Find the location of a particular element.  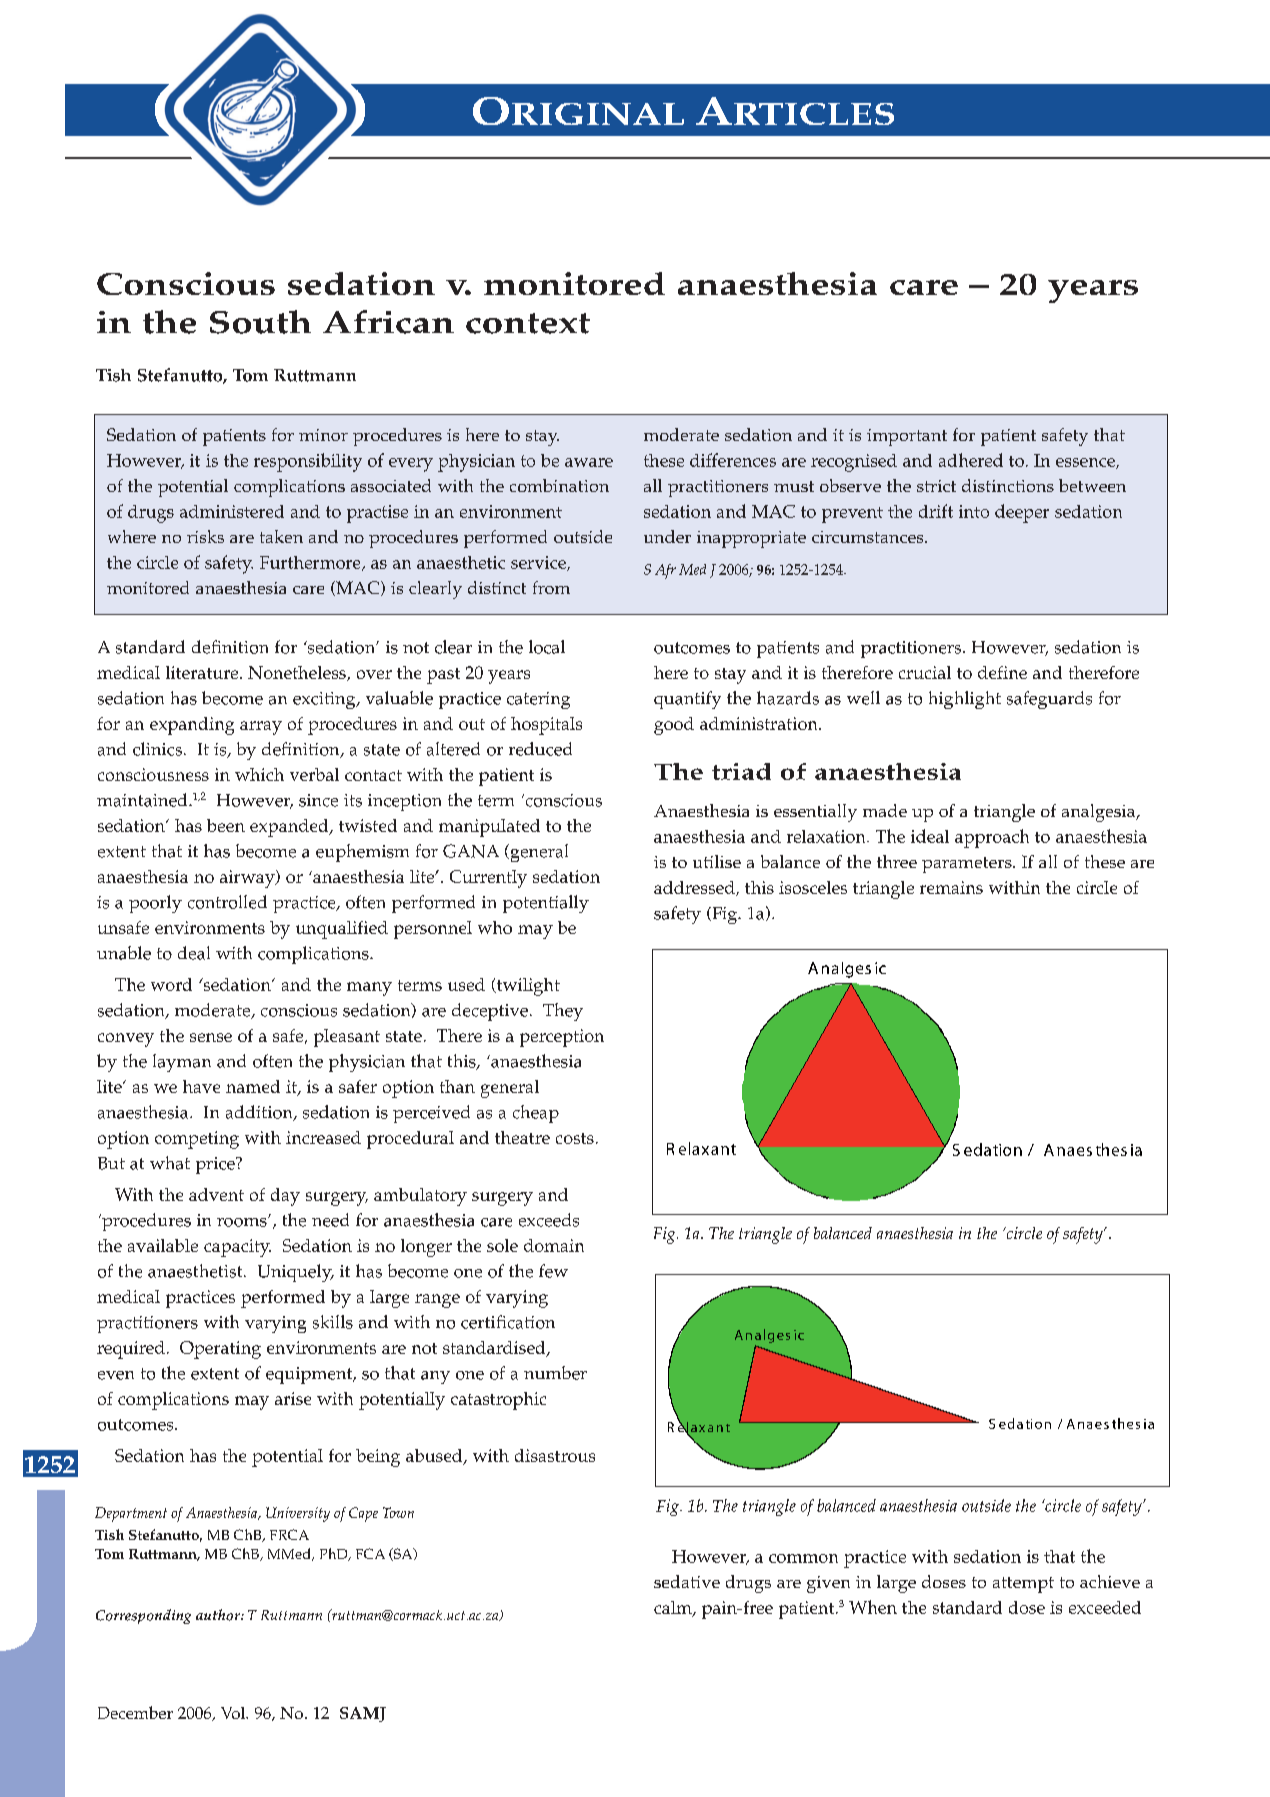

calm is located at coordinates (674, 1608).
